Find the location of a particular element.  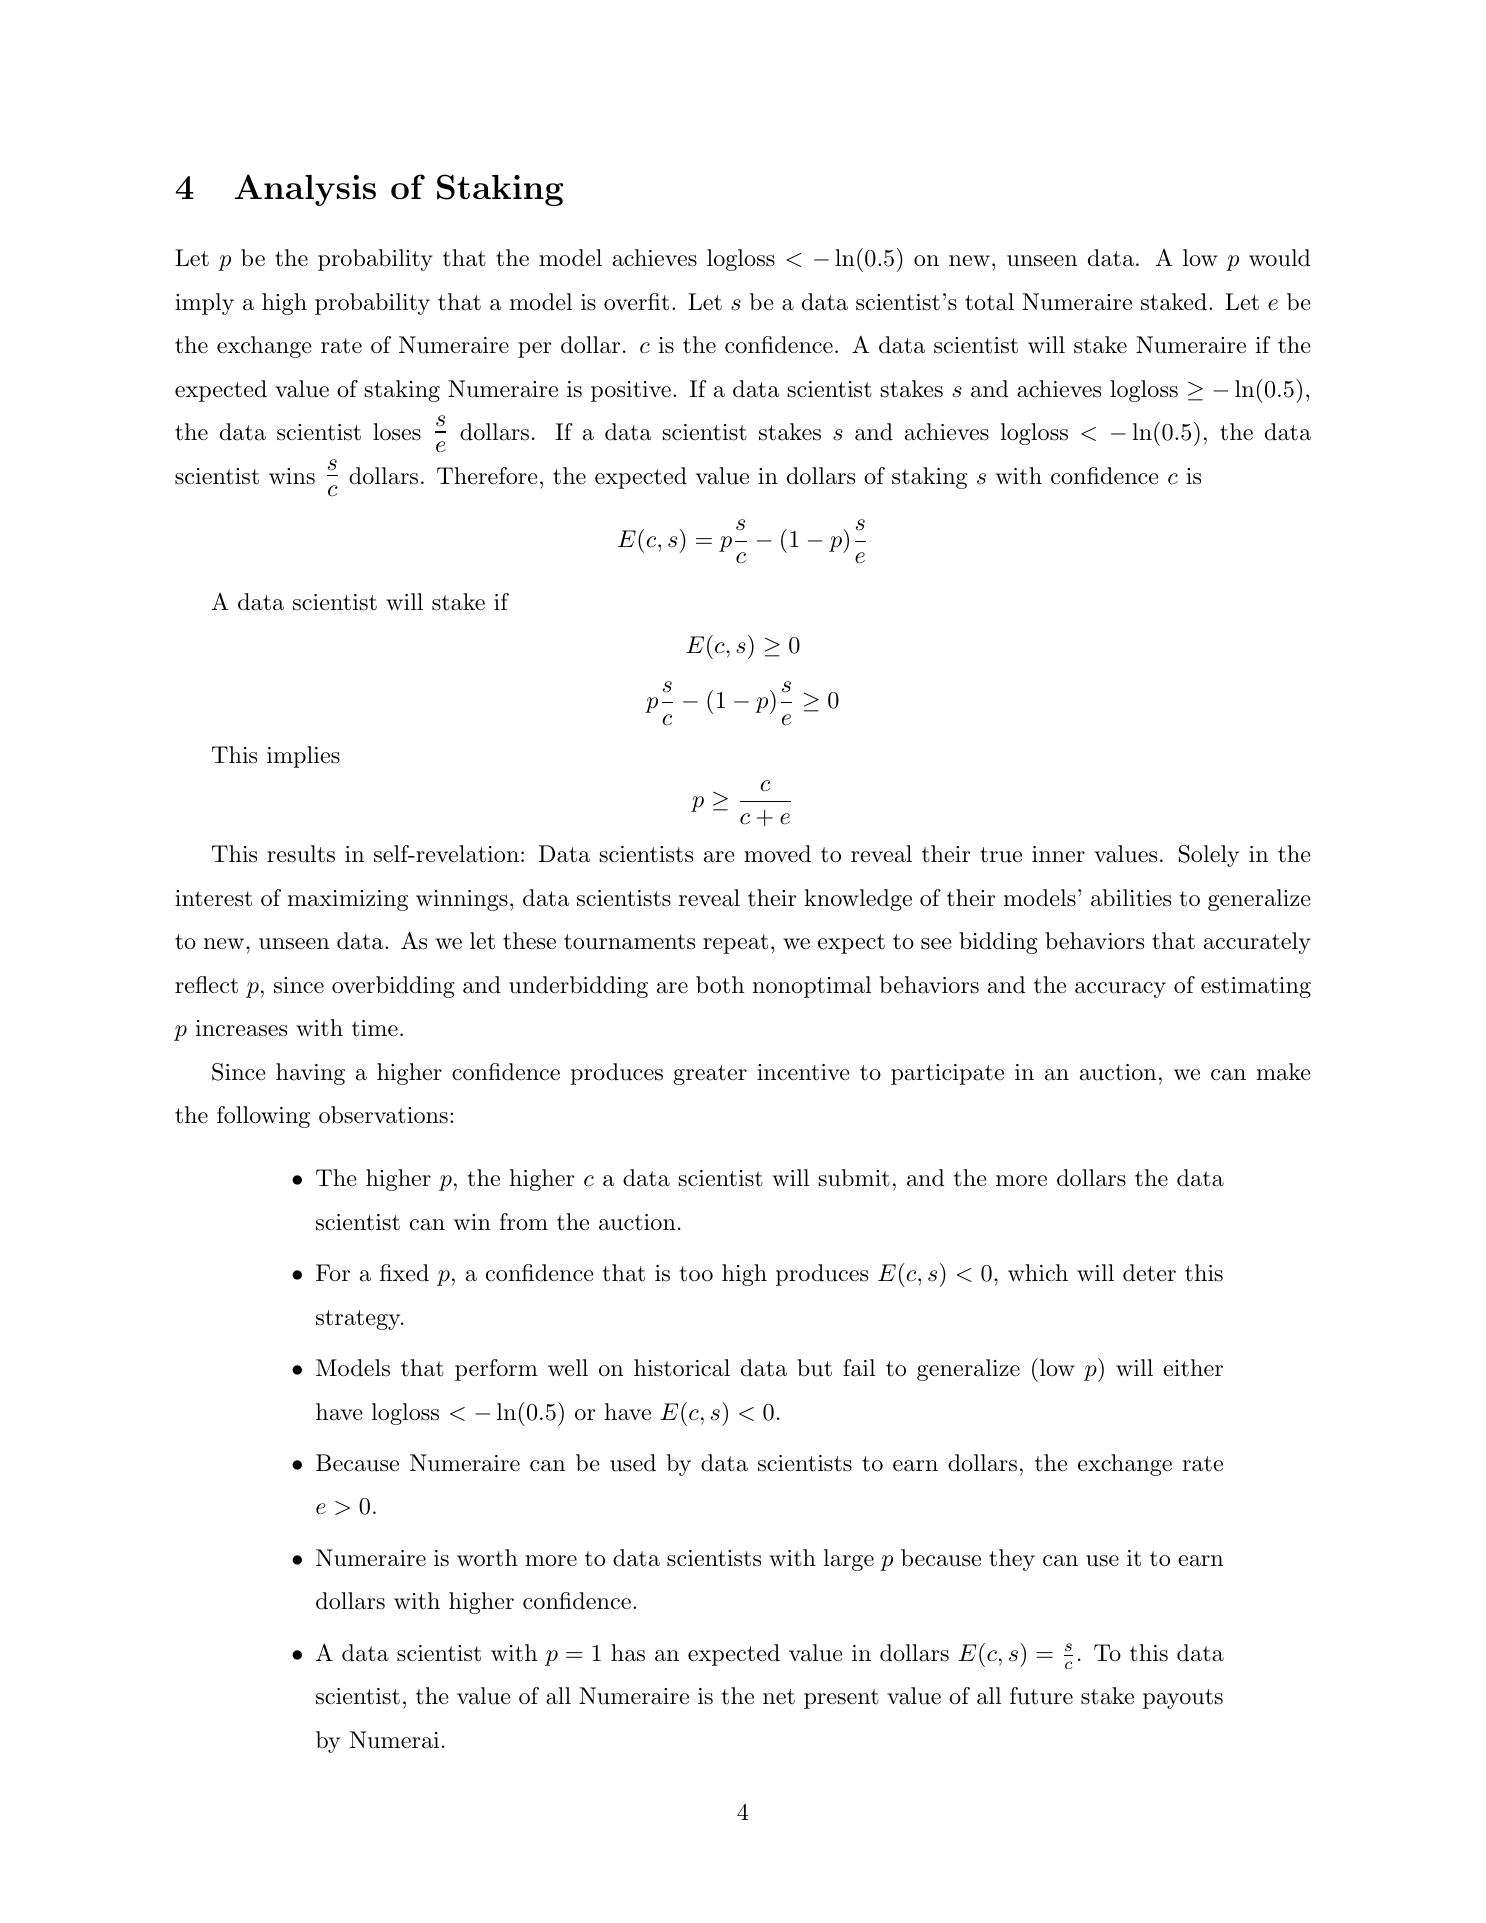

repeat is located at coordinates (735, 944).
